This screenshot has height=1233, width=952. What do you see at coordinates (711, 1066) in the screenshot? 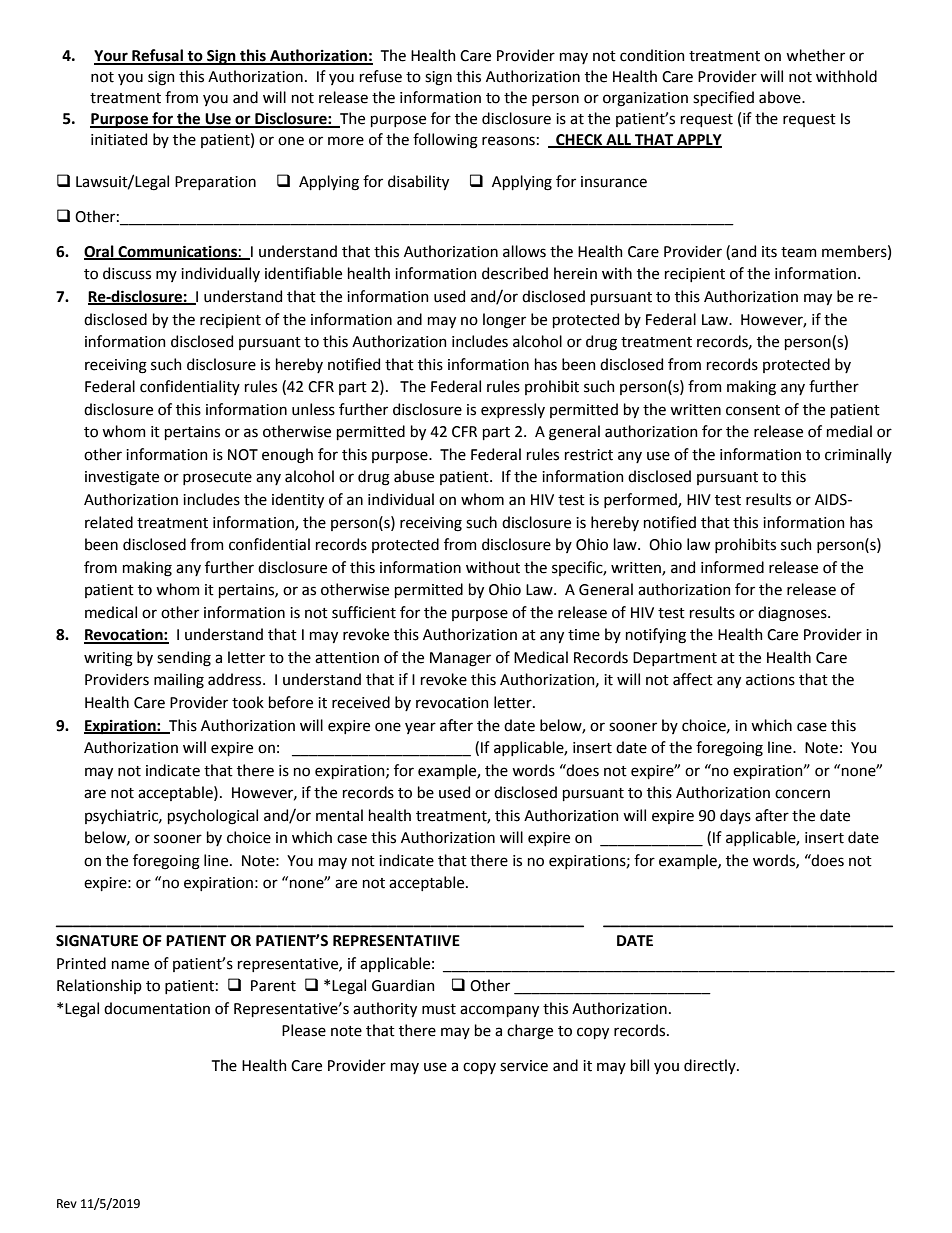
I see `directly` at bounding box center [711, 1066].
